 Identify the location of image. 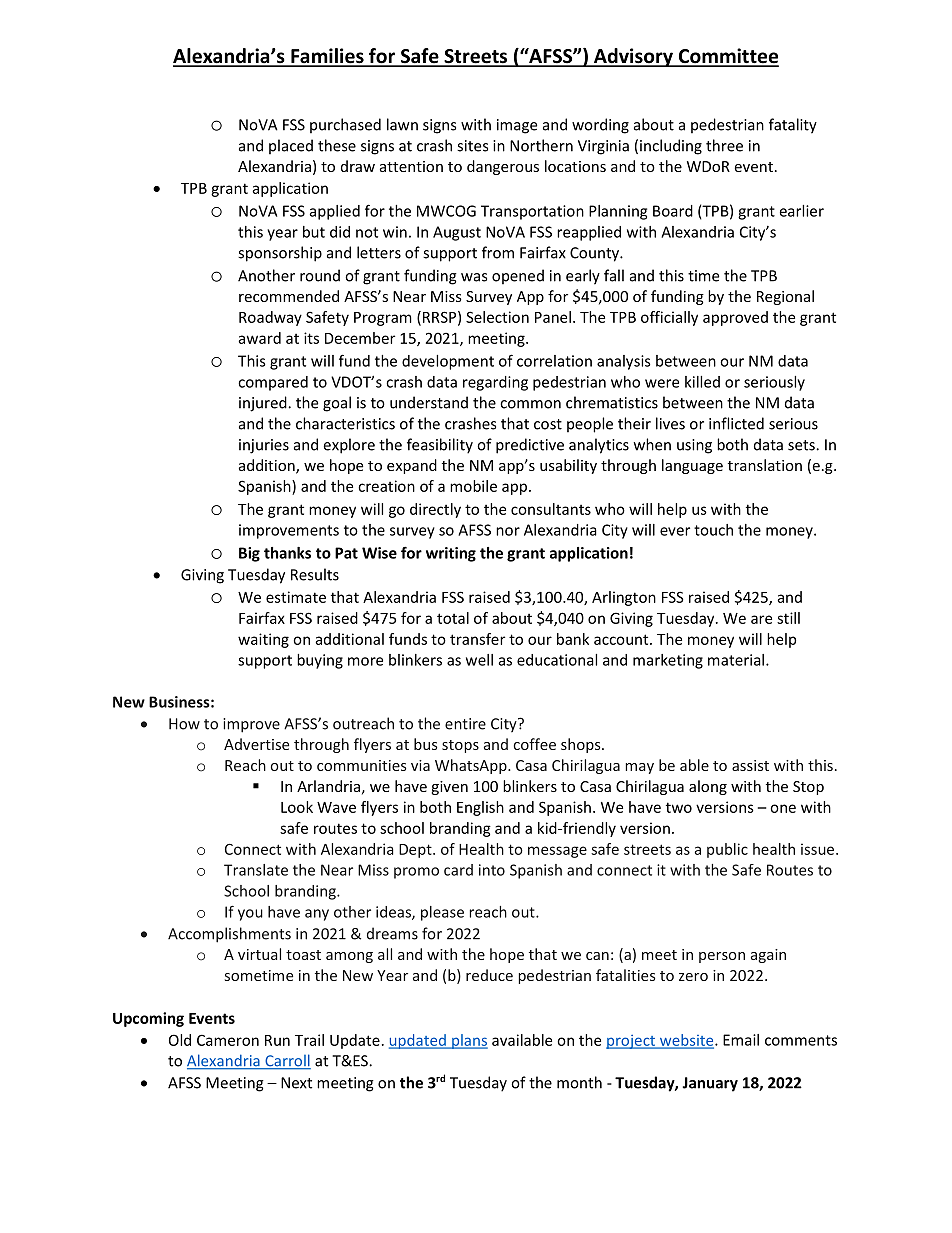
(517, 126).
